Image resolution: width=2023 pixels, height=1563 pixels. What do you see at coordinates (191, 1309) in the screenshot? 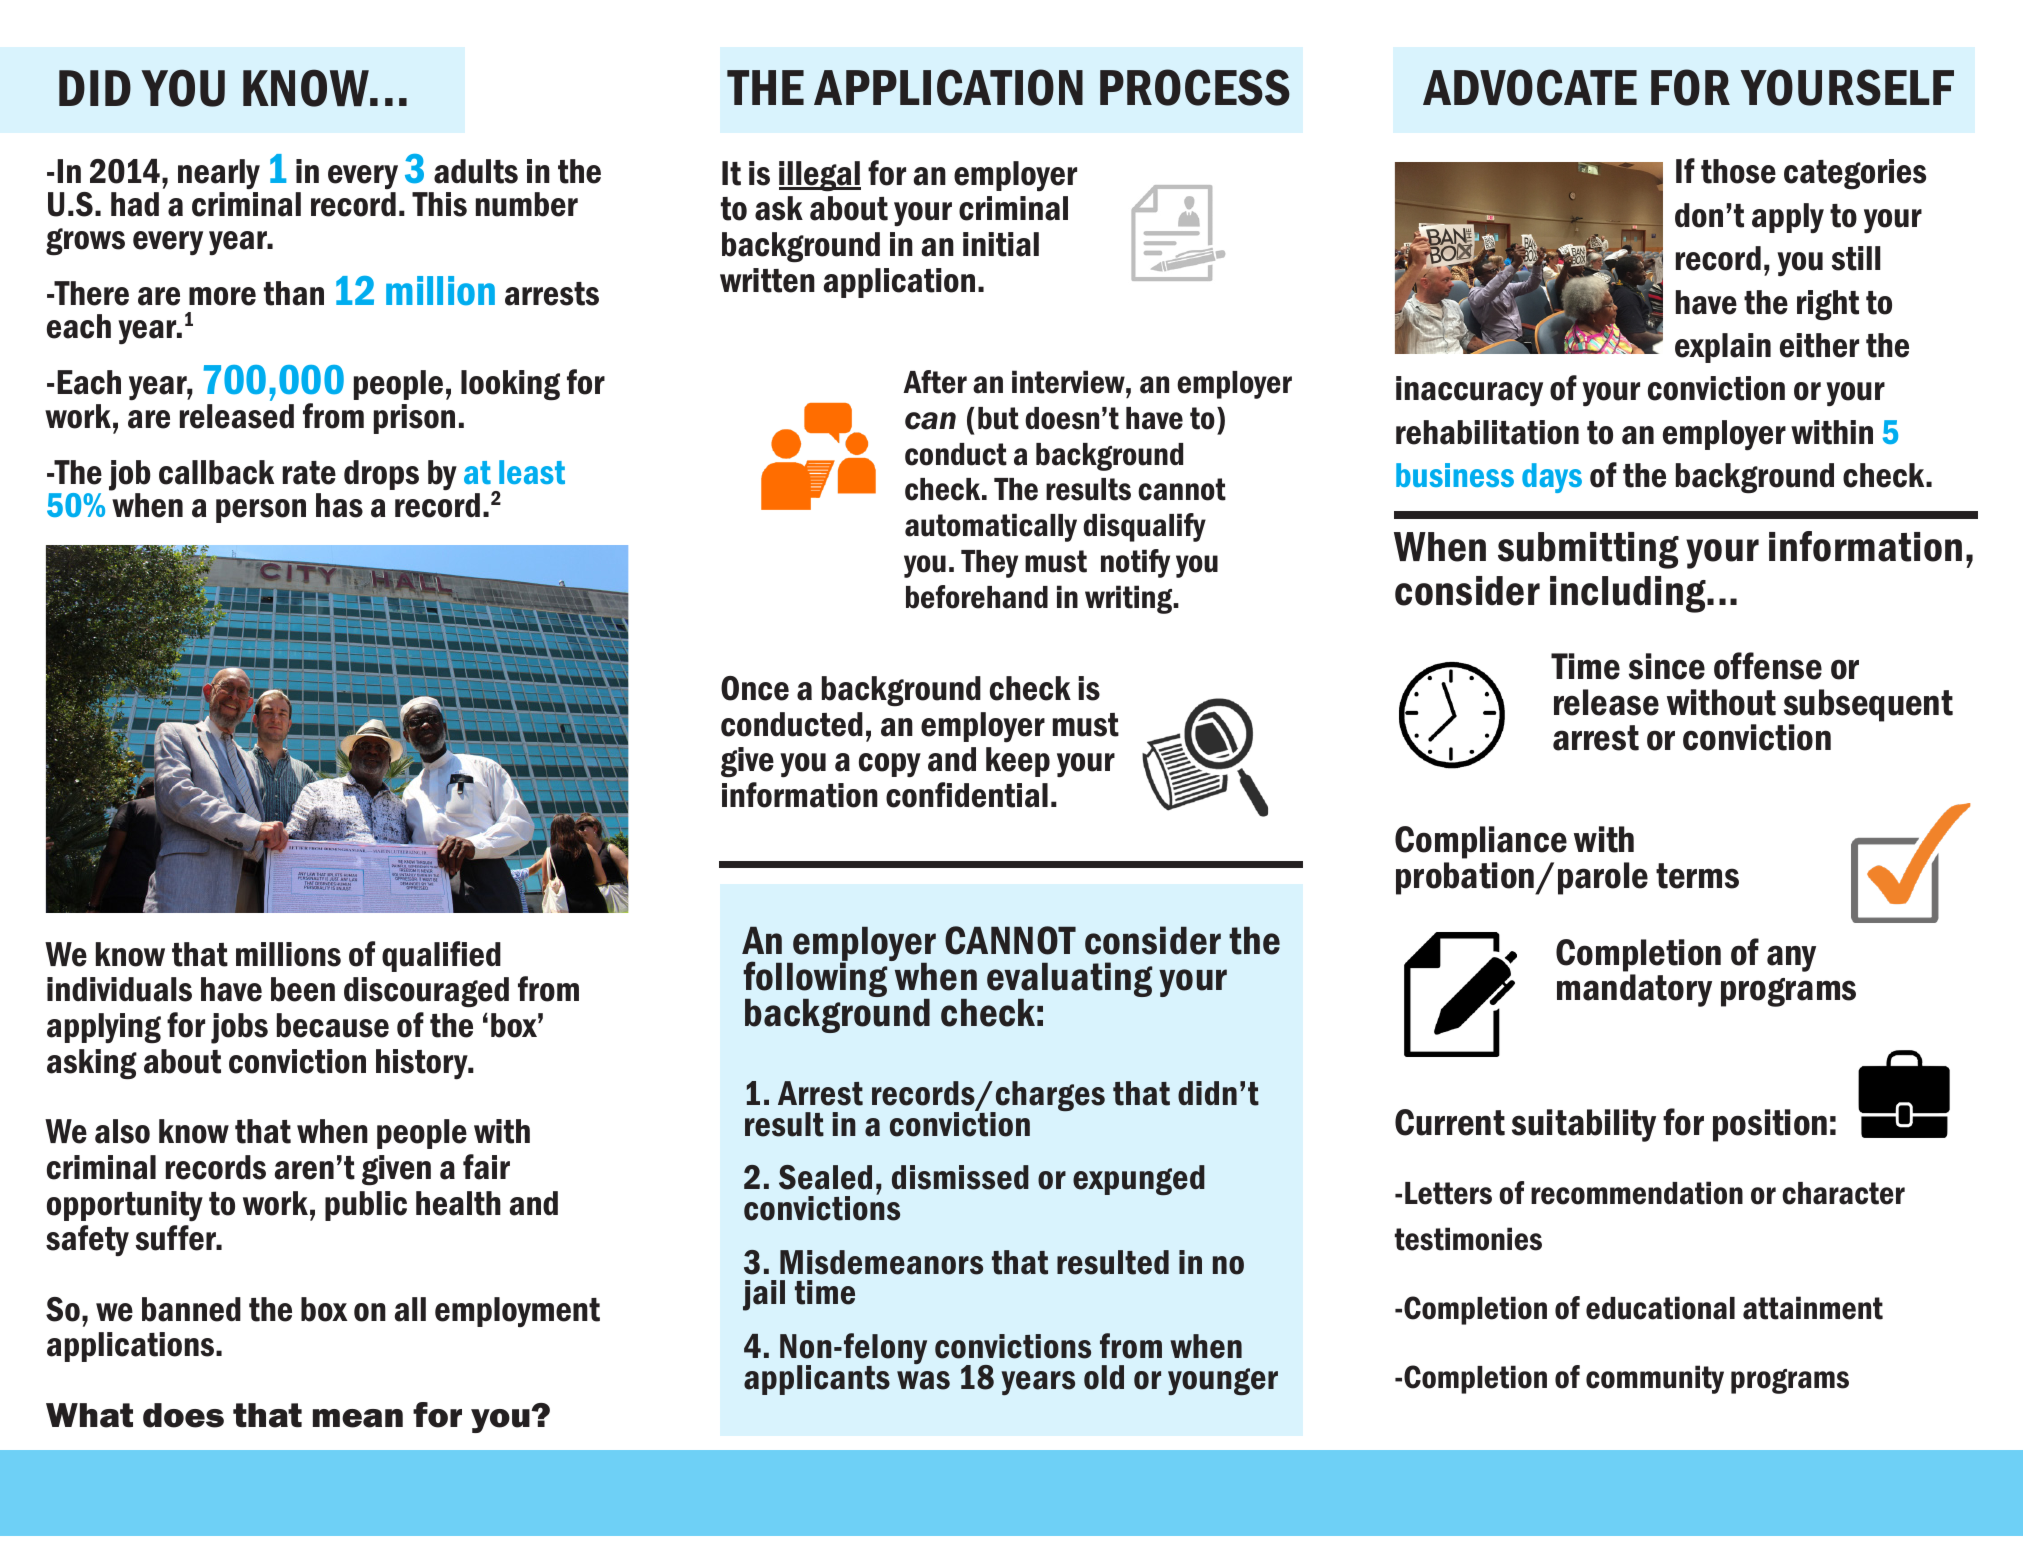
I see `banned` at bounding box center [191, 1309].
